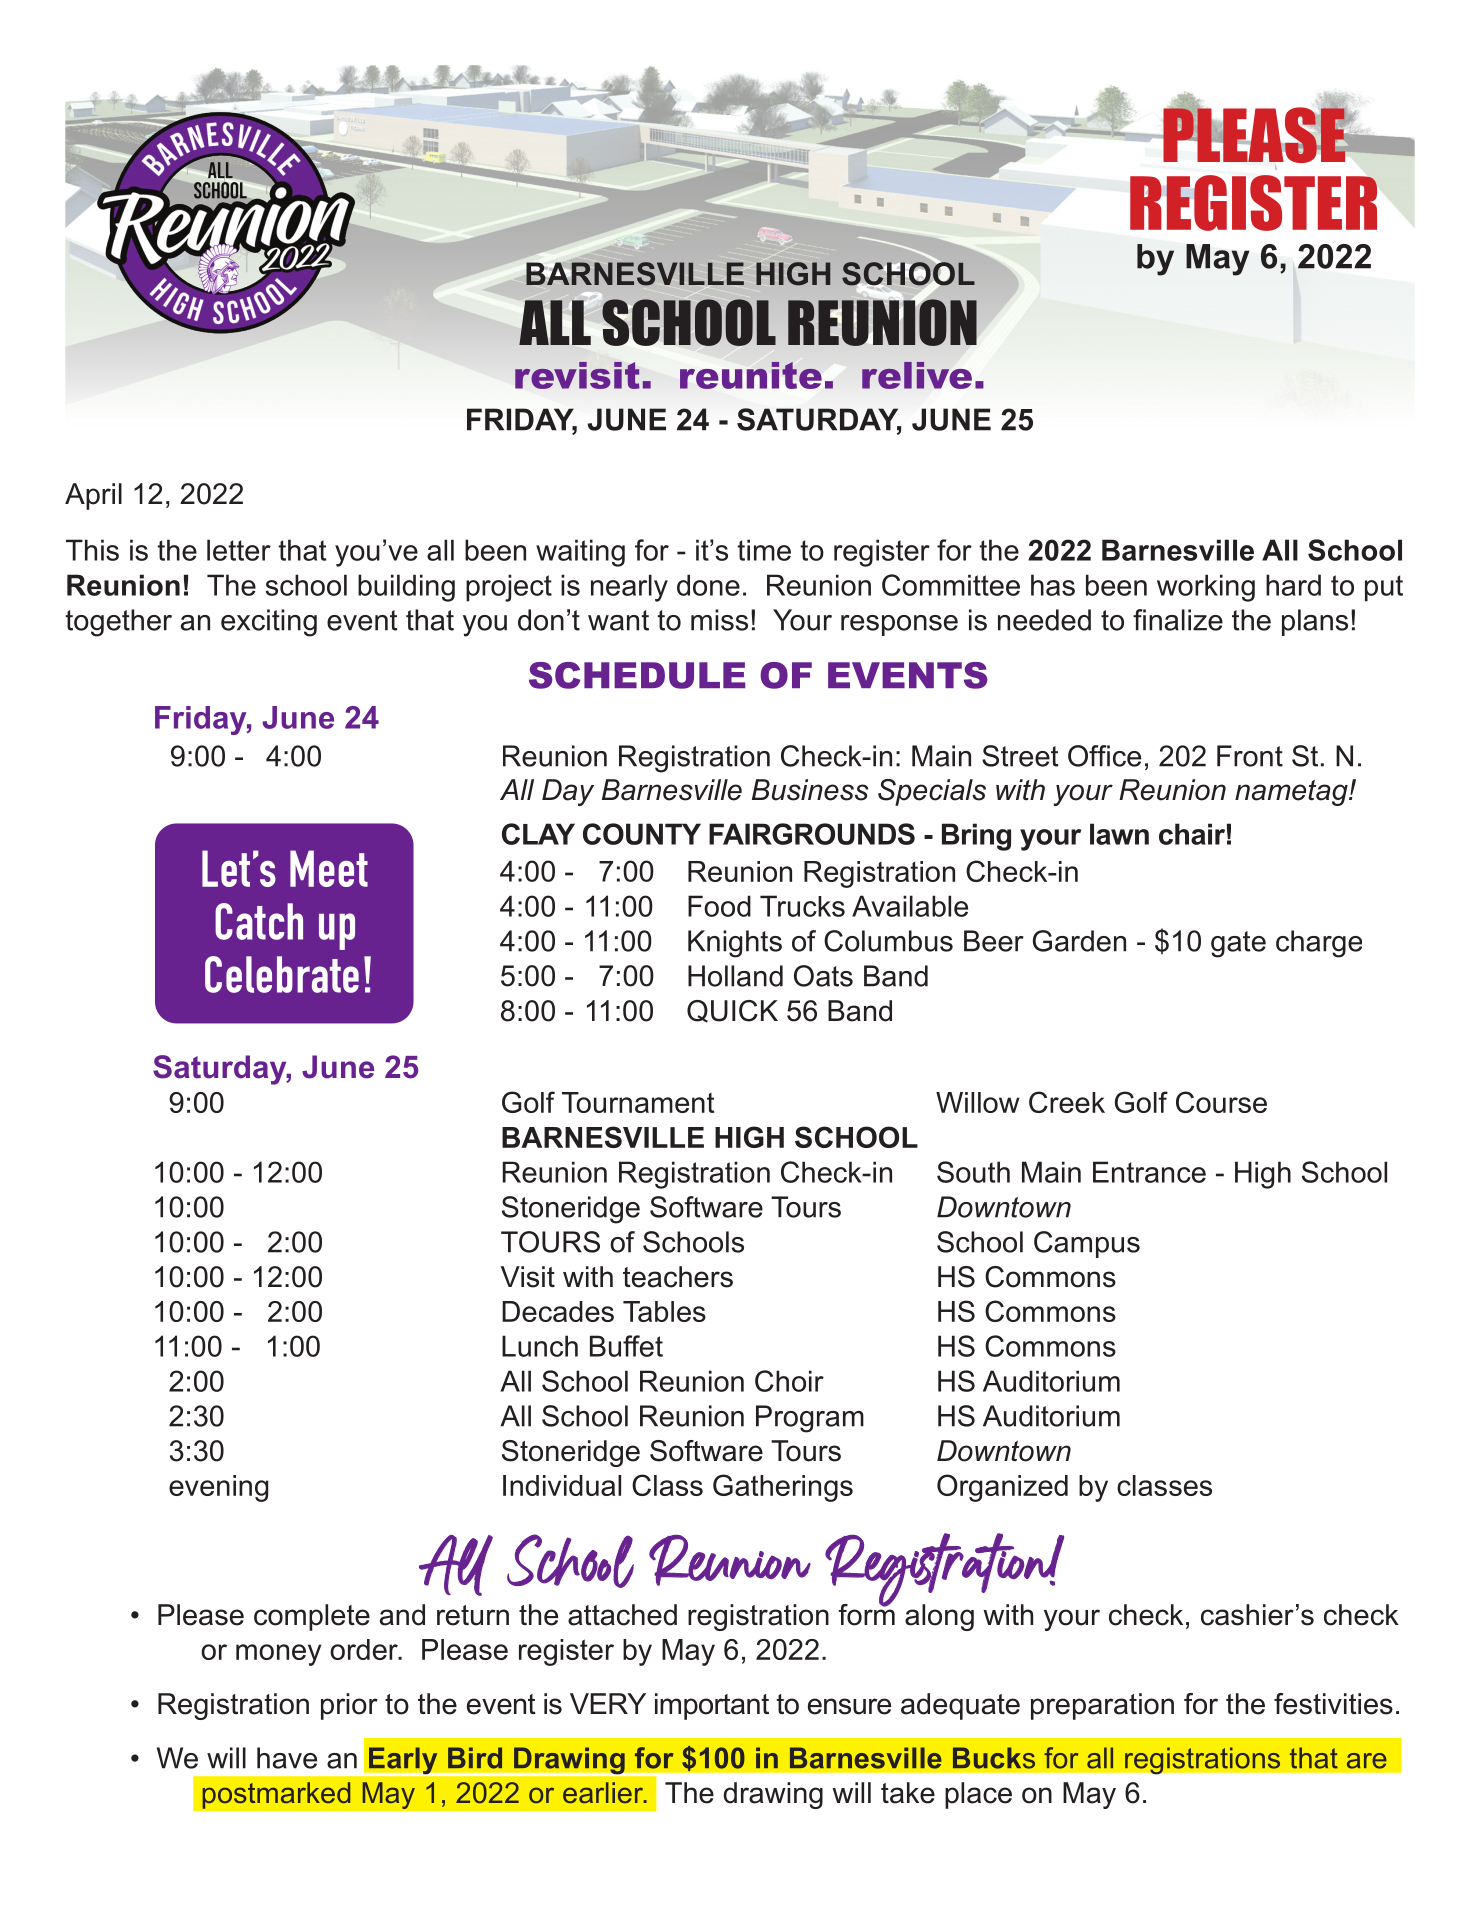  I want to click on Meet, so click(329, 868).
